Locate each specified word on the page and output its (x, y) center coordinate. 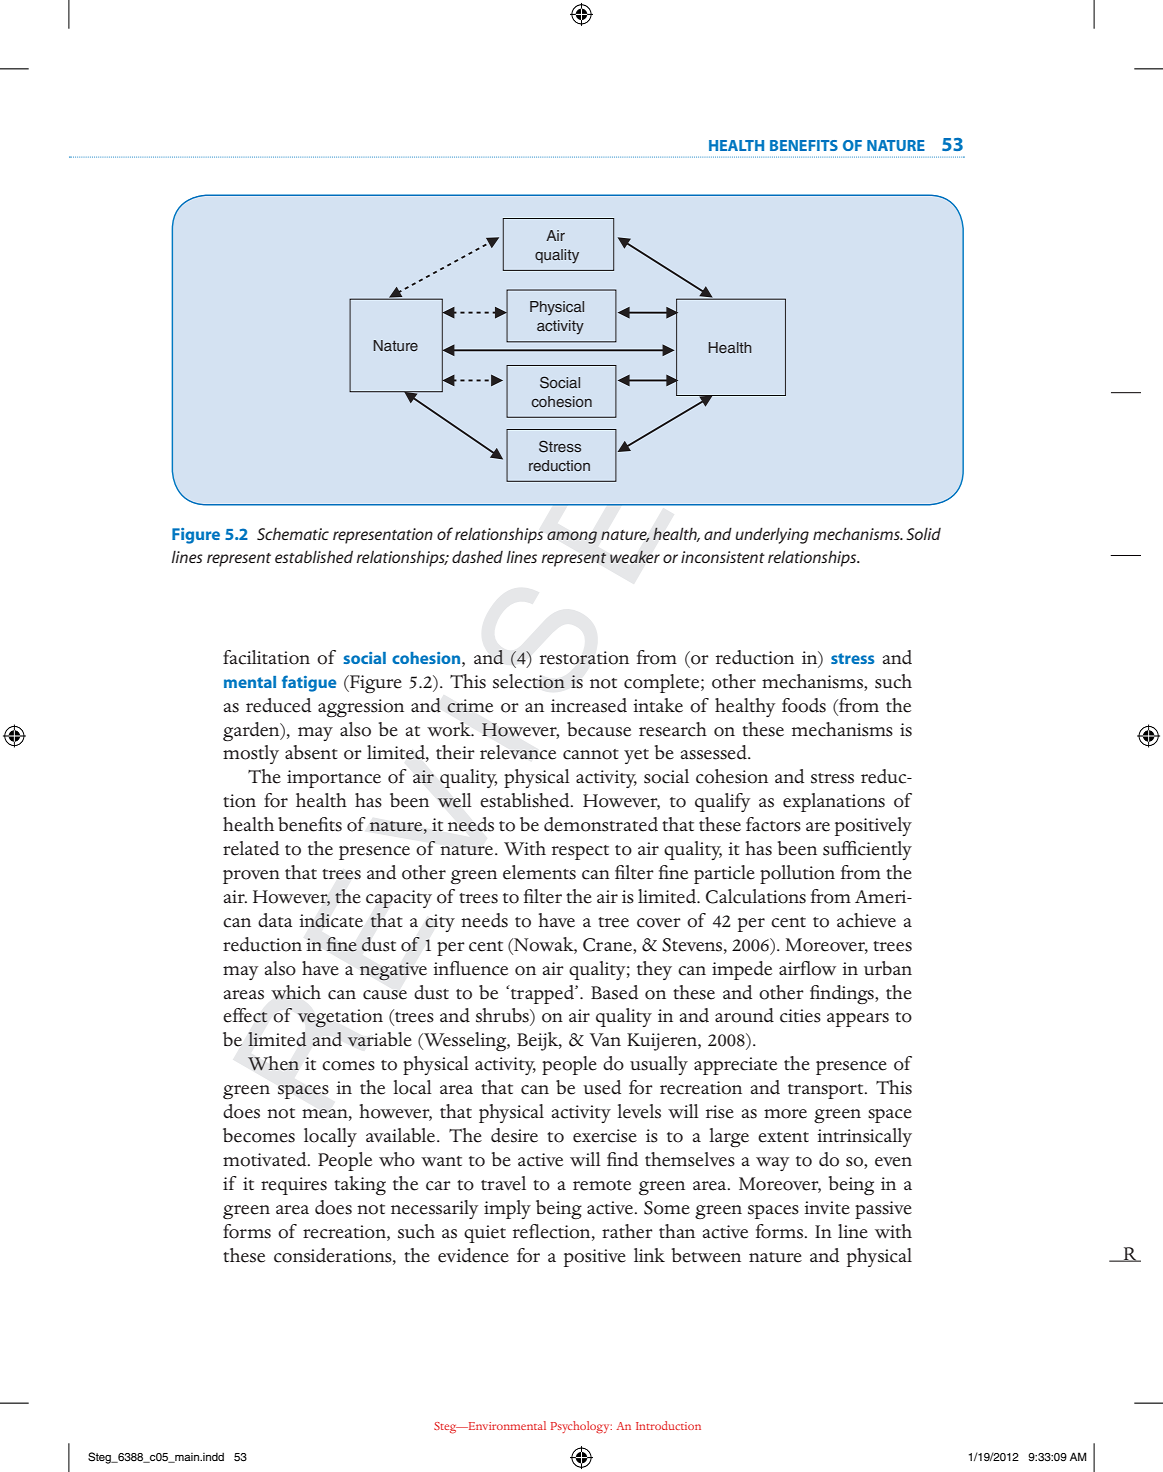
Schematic (293, 534)
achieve (866, 920)
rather (627, 1231)
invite (827, 1208)
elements (539, 872)
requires (294, 1186)
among (572, 537)
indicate (331, 920)
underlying (772, 535)
